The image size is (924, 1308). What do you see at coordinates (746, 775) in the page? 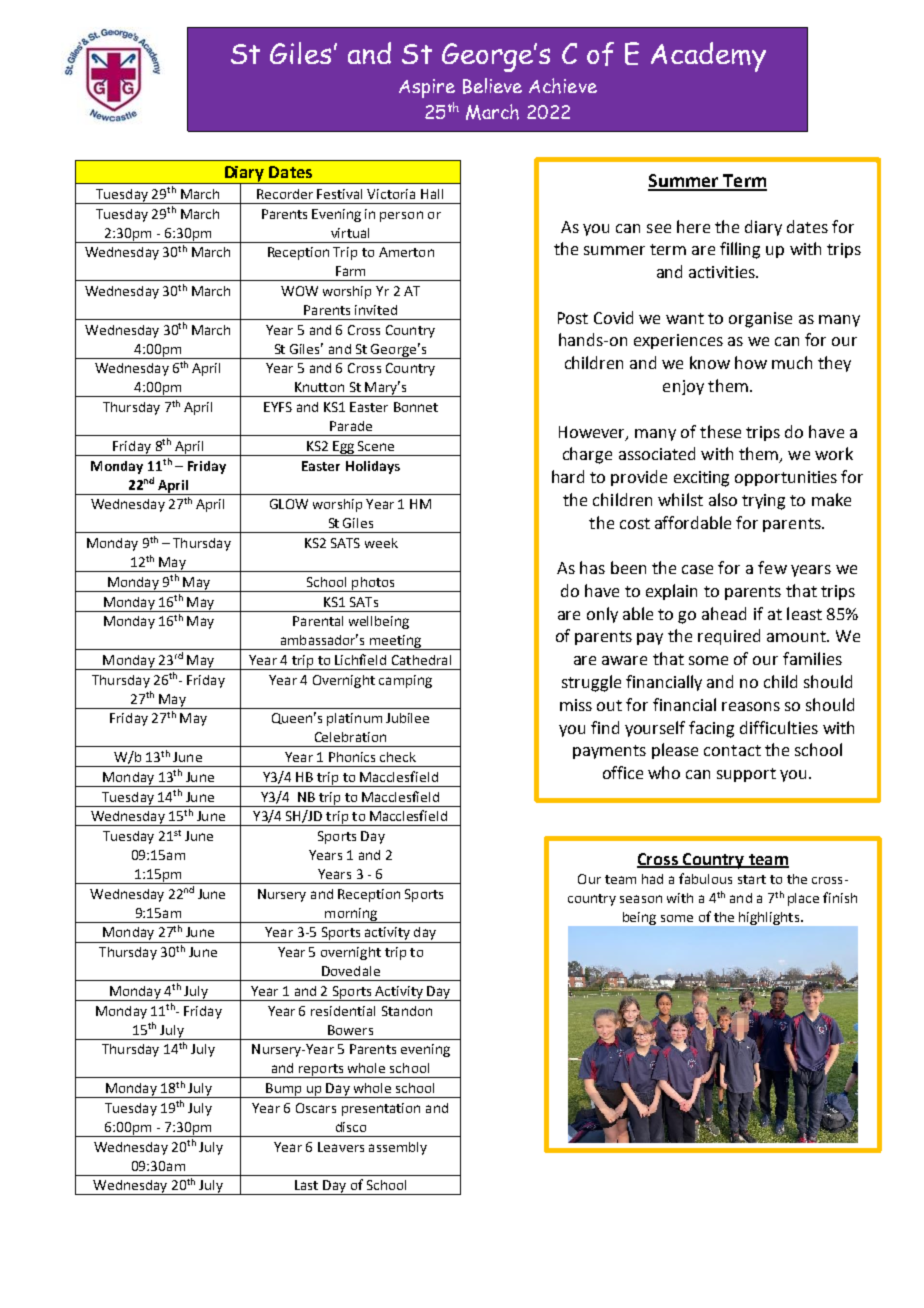
I see `support` at bounding box center [746, 775].
